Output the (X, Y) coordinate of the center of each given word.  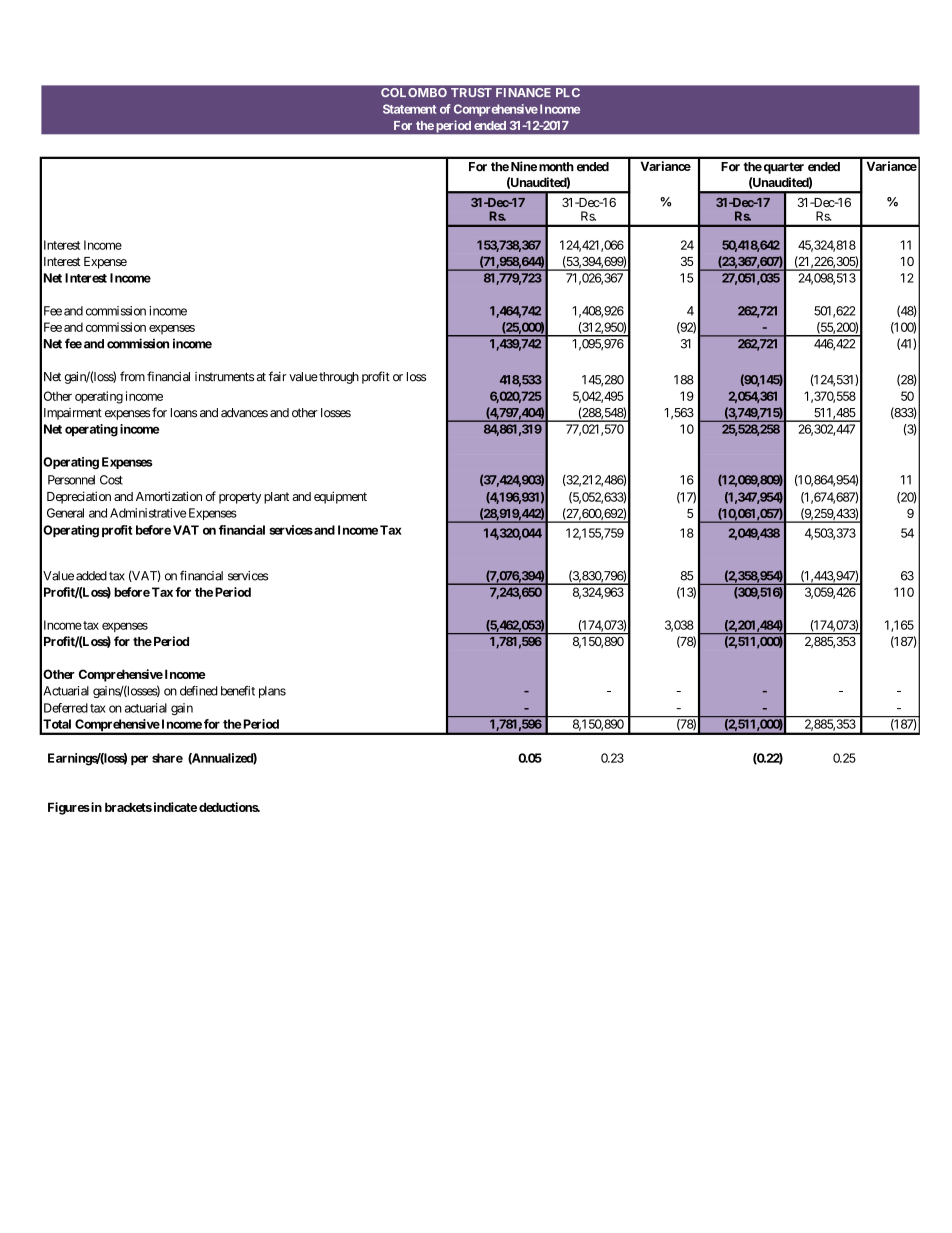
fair (278, 376)
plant (276, 498)
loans (184, 413)
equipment (340, 497)
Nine (524, 166)
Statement (409, 109)
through (338, 378)
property (240, 498)
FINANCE (523, 92)
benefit (238, 691)
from (132, 376)
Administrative (148, 513)
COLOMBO (414, 92)
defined (199, 691)
